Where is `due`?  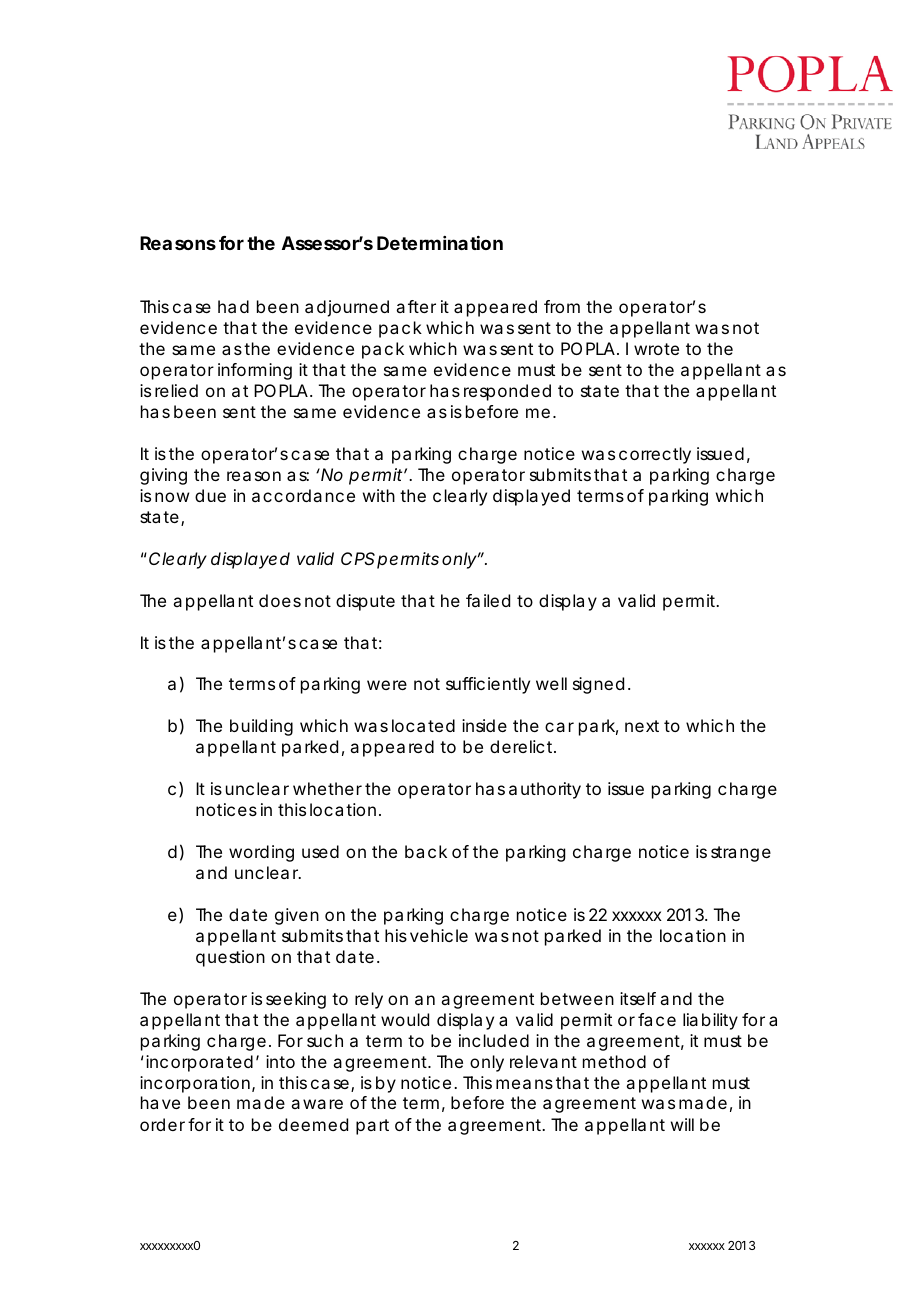 due is located at coordinates (210, 495).
